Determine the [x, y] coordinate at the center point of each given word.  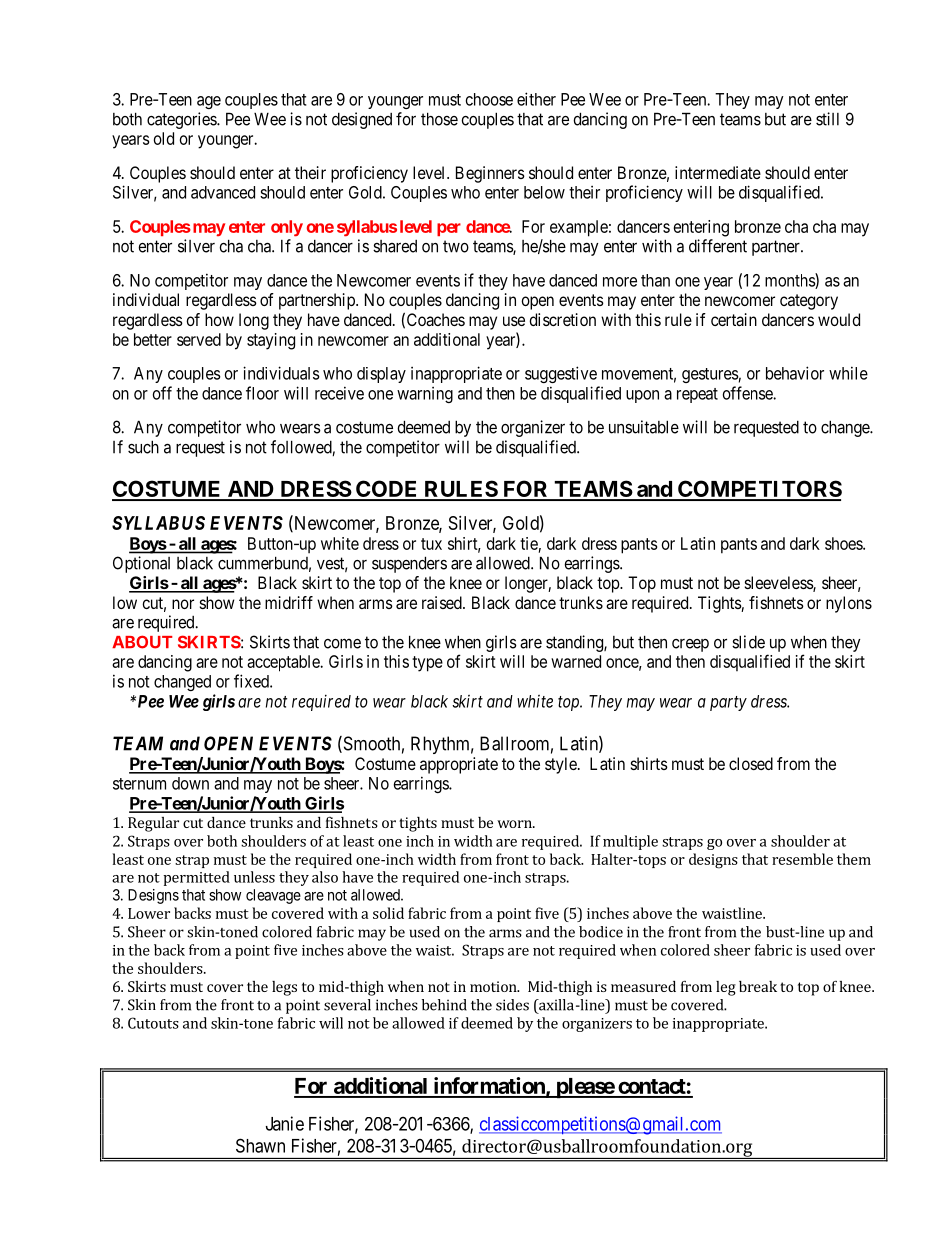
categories [182, 120]
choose [489, 99]
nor [183, 604]
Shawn [260, 1145]
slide [748, 642]
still [827, 119]
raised [443, 602]
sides [512, 1005]
